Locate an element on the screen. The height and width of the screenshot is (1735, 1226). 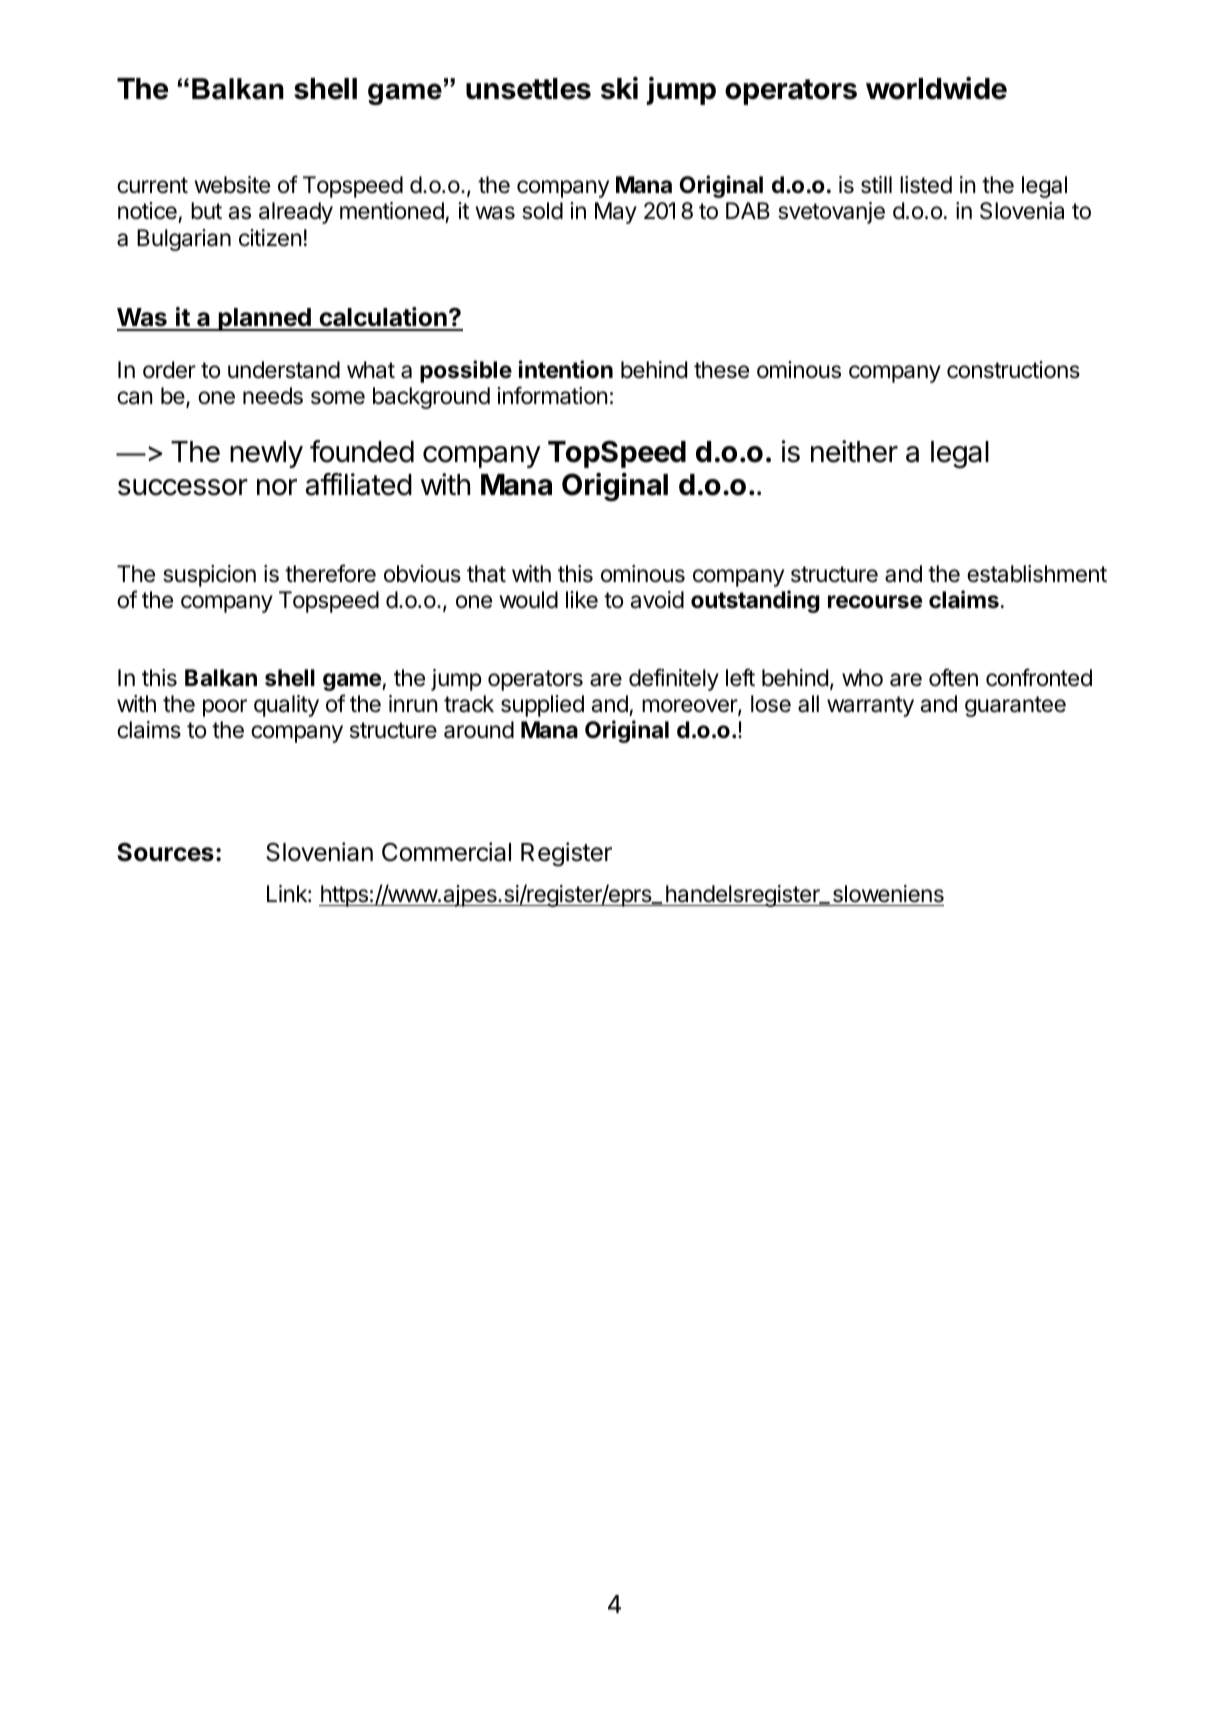
Commercial is located at coordinates (446, 852).
